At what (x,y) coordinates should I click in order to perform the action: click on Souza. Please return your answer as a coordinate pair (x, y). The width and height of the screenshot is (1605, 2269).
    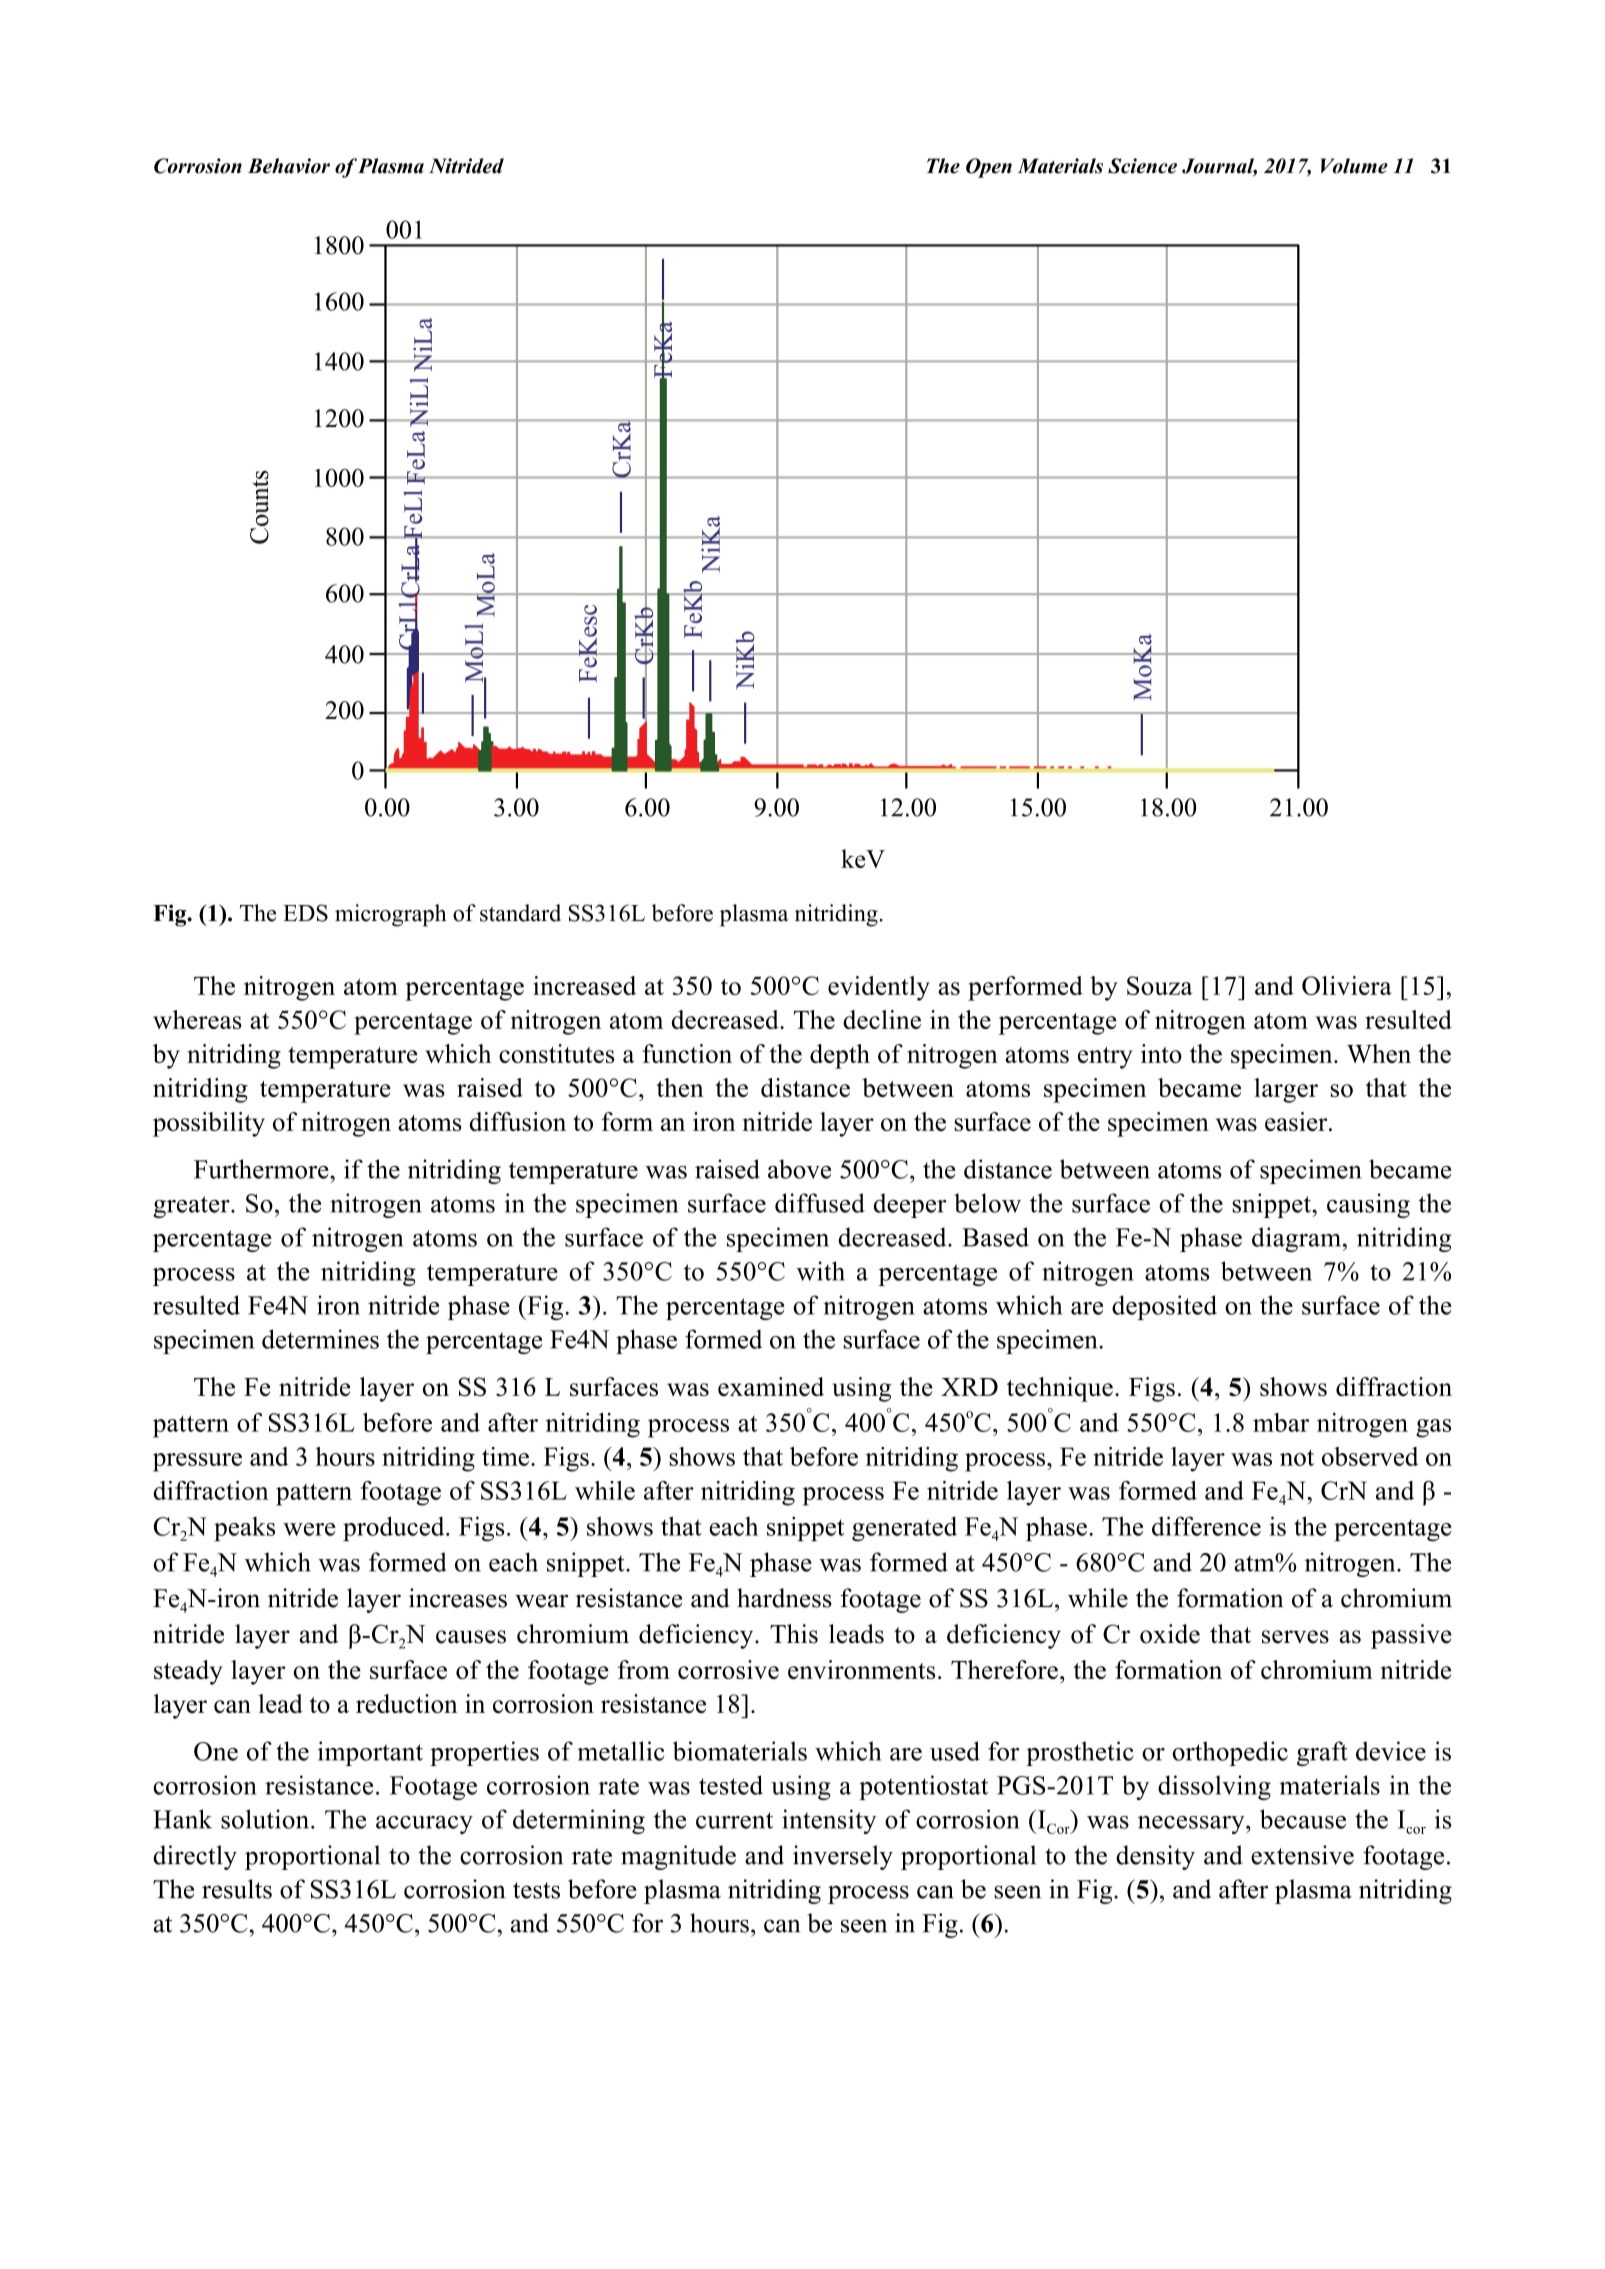
    Looking at the image, I should click on (1160, 985).
